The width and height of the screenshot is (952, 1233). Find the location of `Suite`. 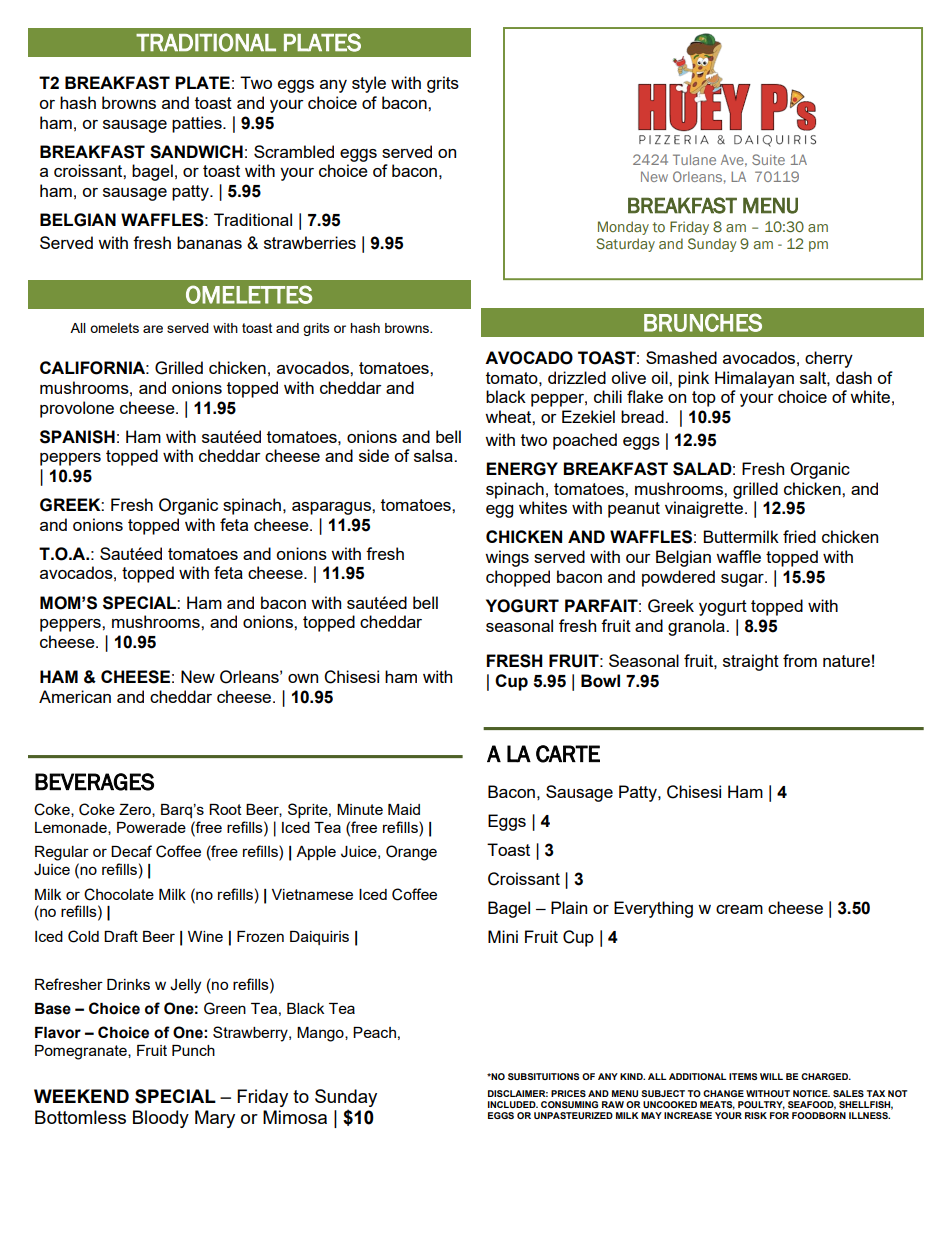

Suite is located at coordinates (768, 159).
